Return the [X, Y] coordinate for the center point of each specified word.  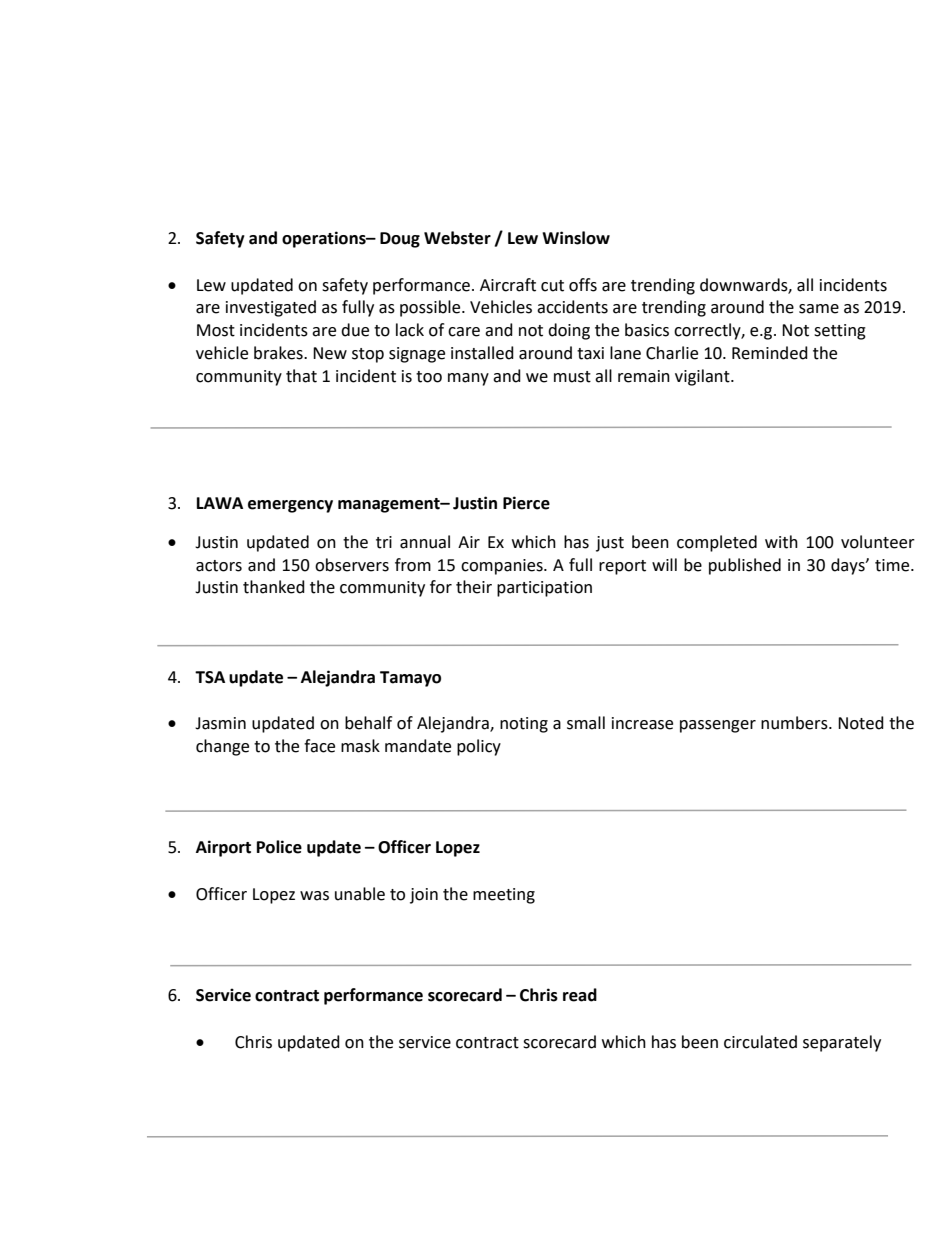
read [580, 995]
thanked [274, 587]
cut [552, 286]
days [849, 566]
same [819, 309]
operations [325, 239]
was [314, 896]
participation [544, 589]
